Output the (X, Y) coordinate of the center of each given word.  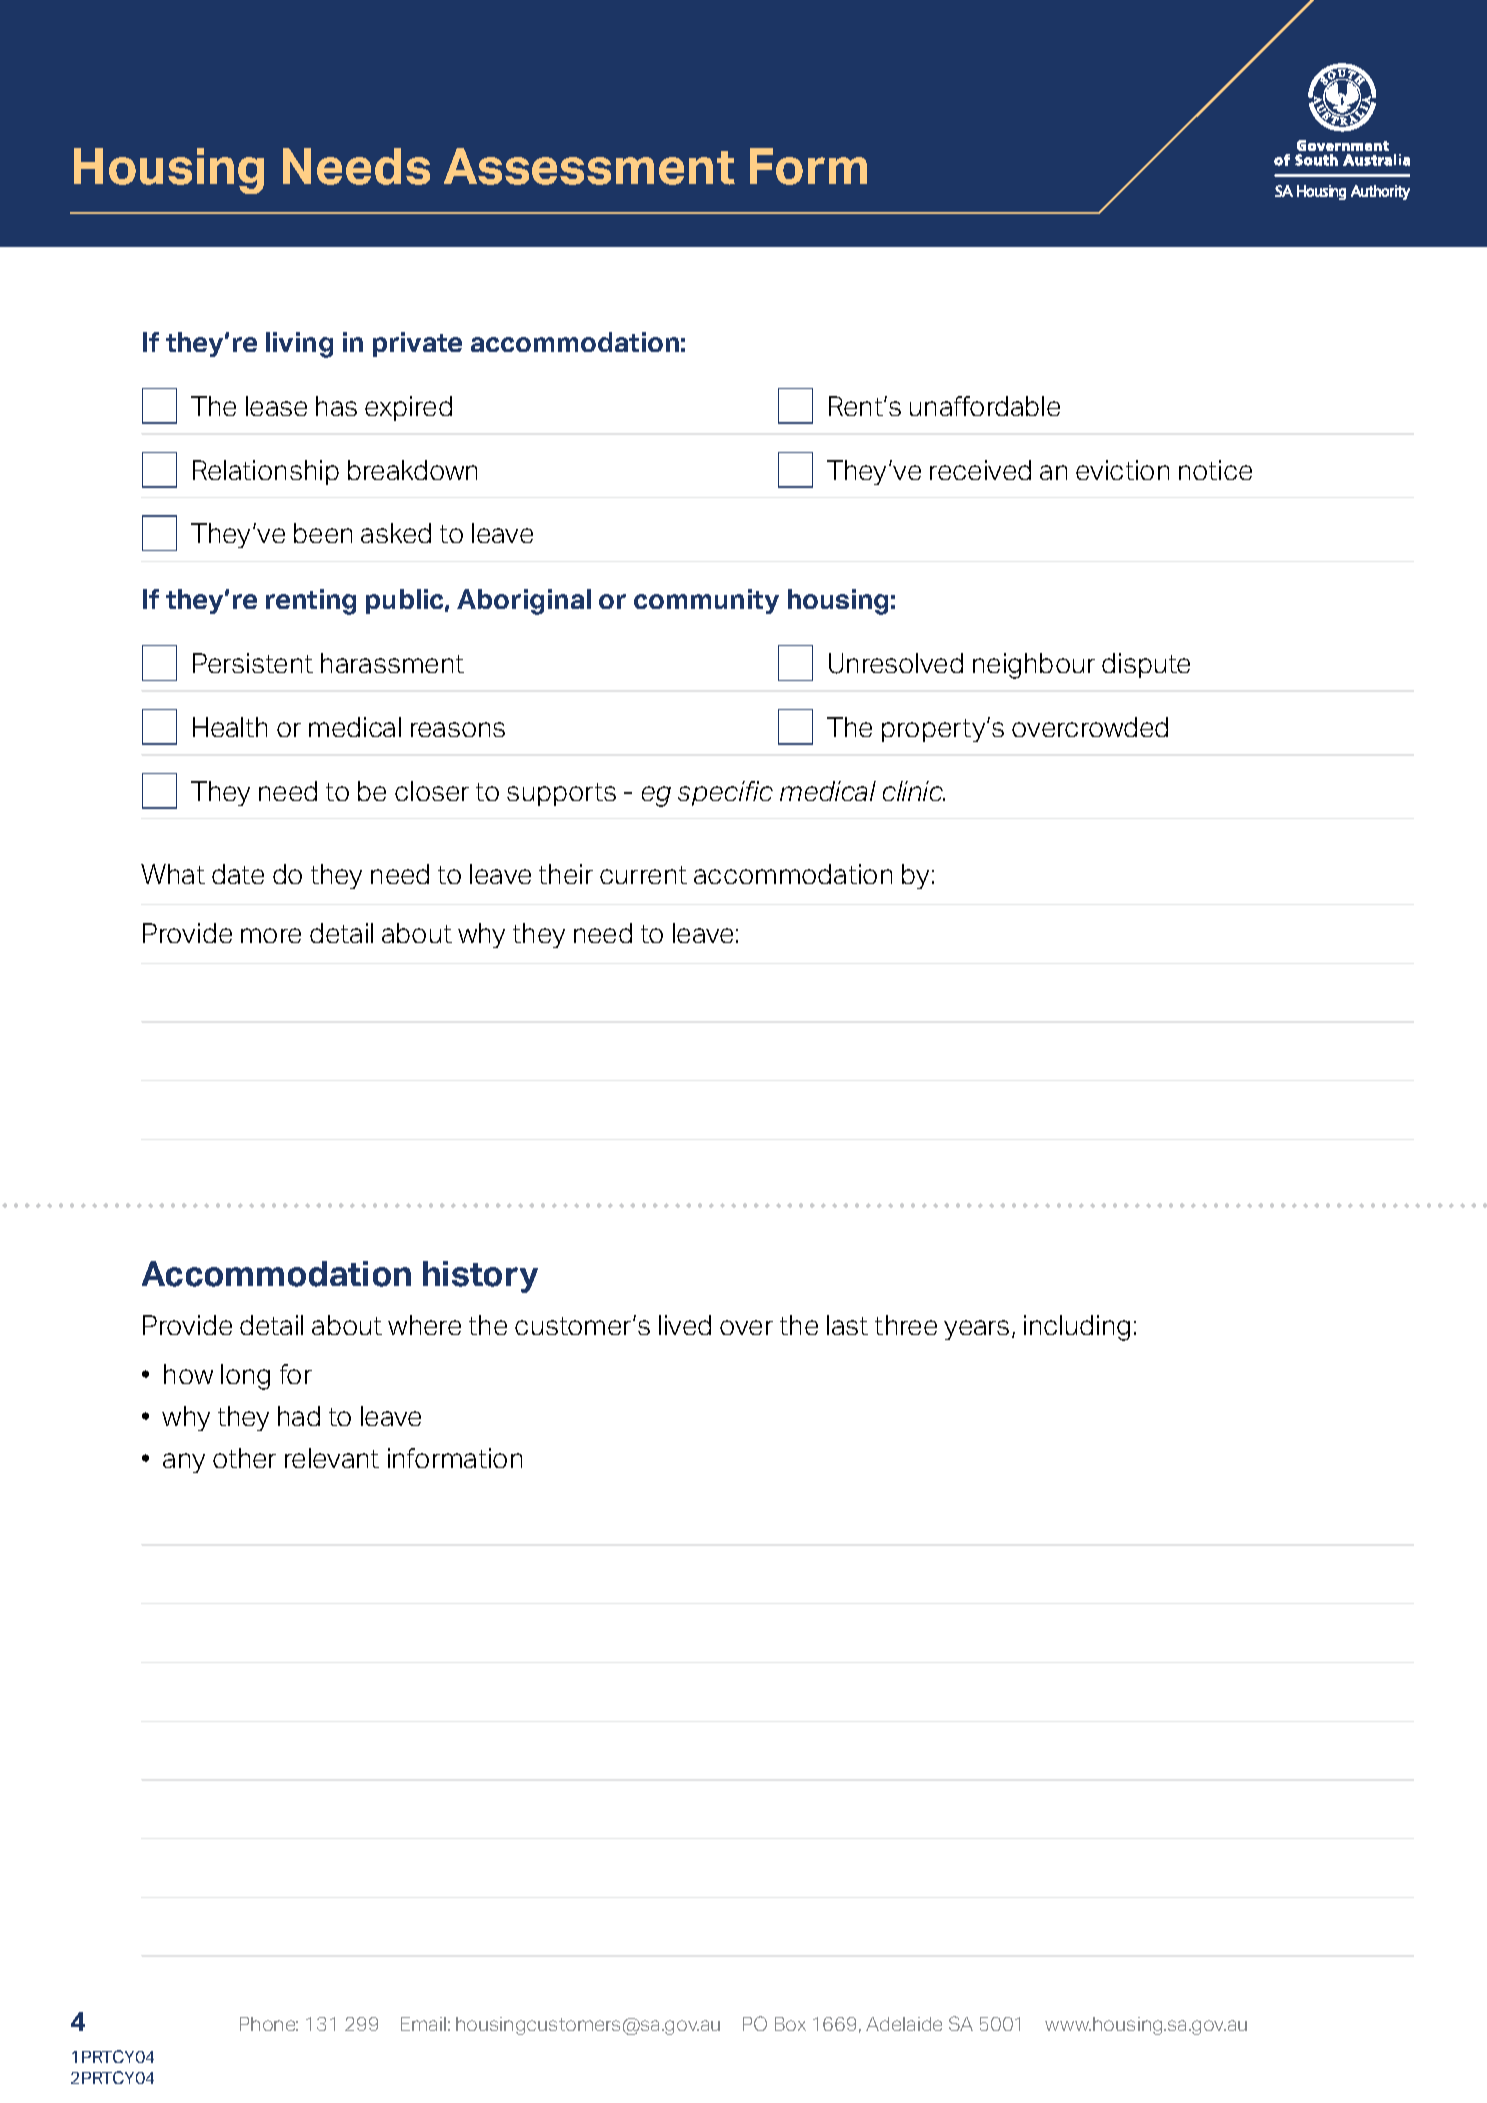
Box (790, 2024)
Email (423, 2024)
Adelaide (904, 2024)
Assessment (589, 166)
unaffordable (985, 406)
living (299, 345)
